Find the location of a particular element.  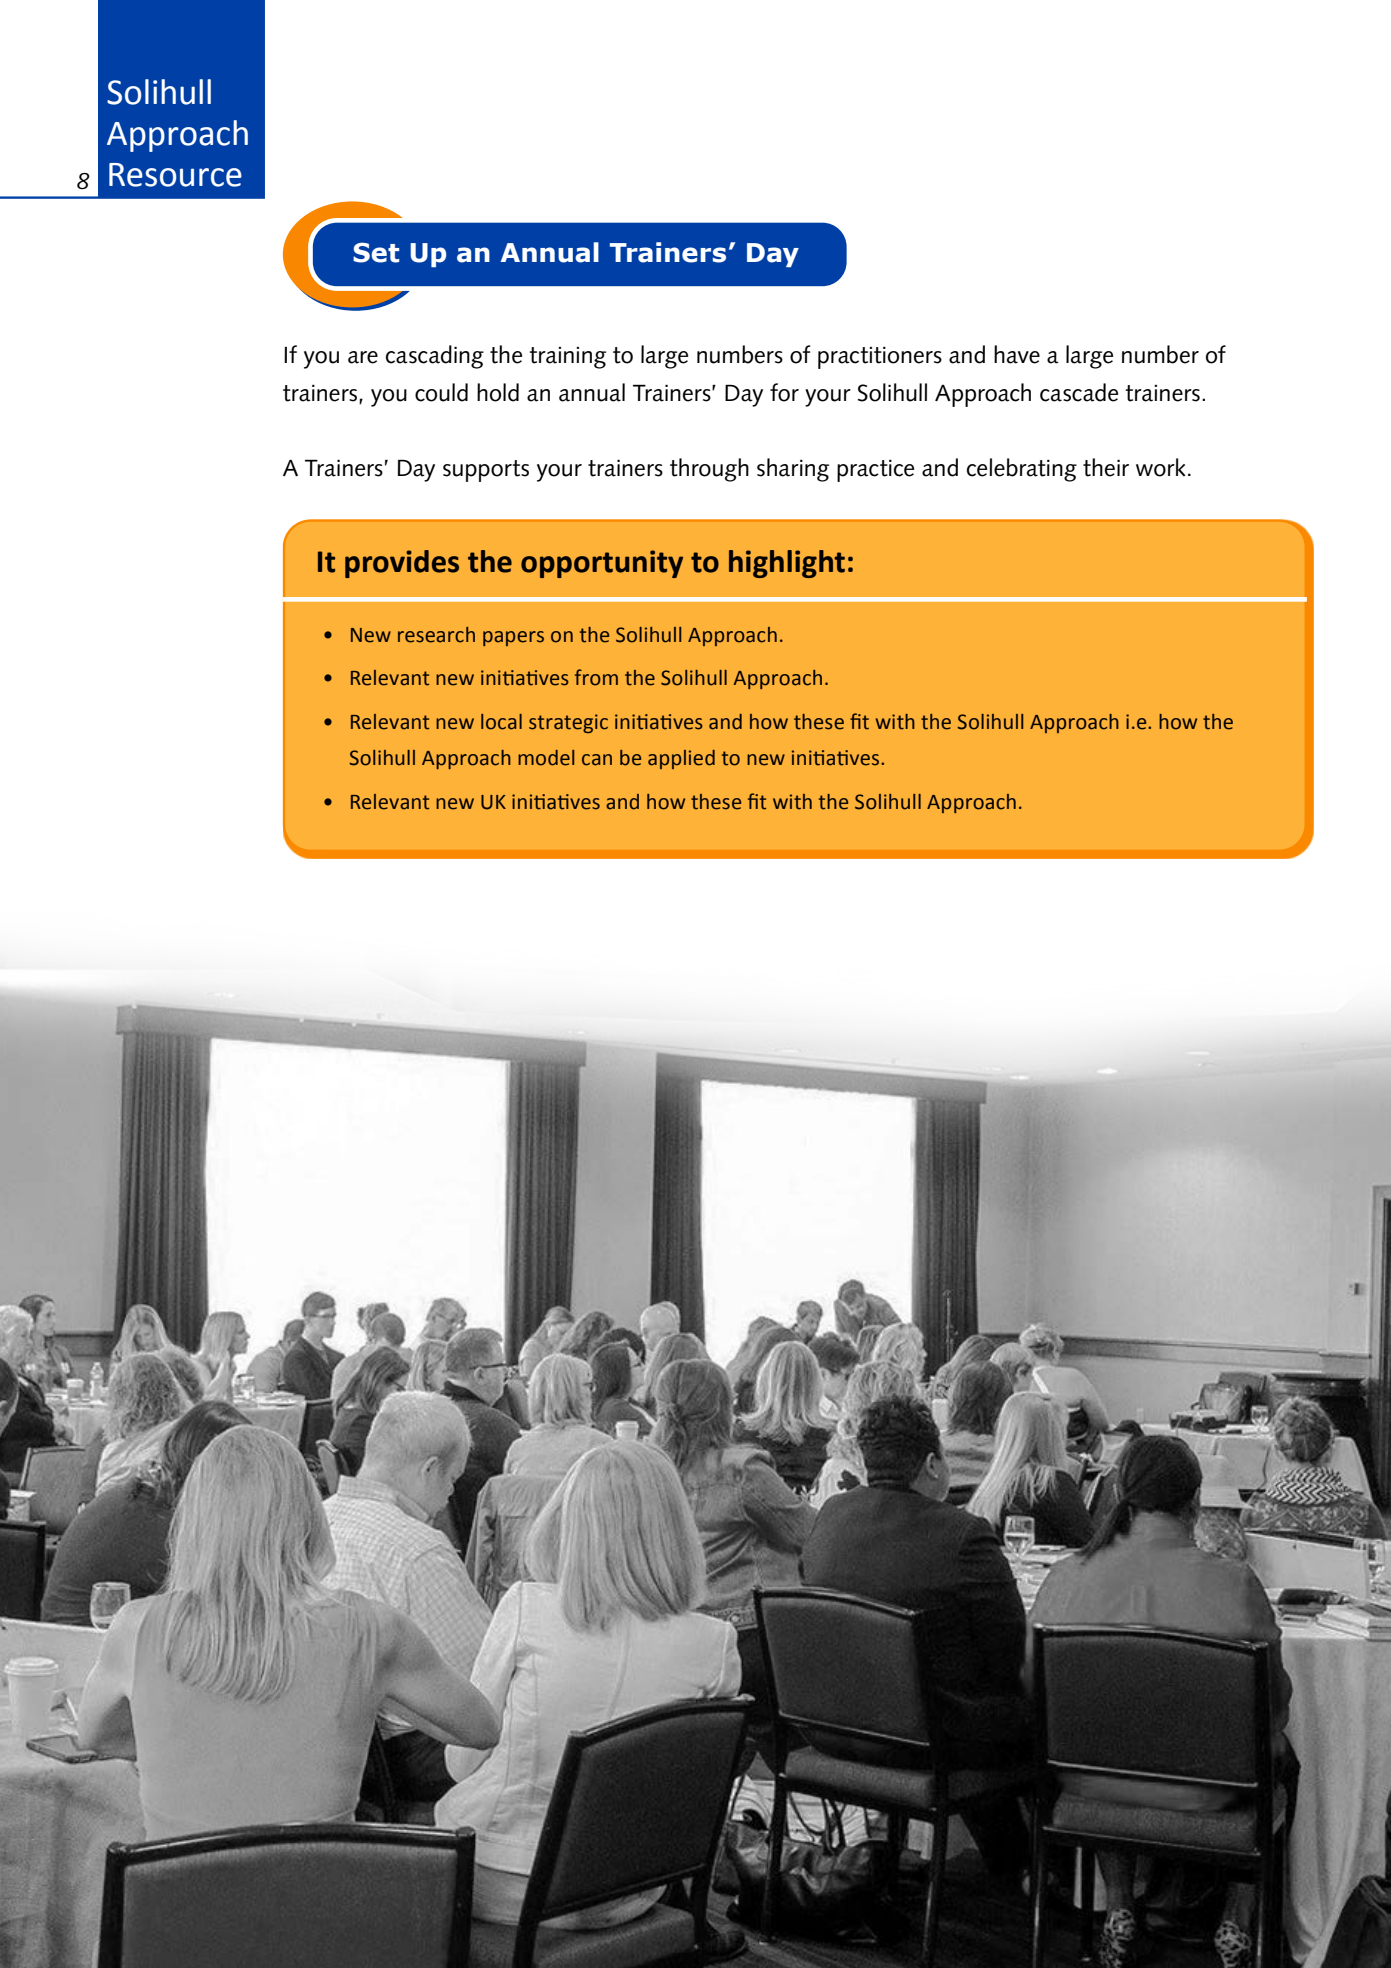

practitioners is located at coordinates (880, 358).
